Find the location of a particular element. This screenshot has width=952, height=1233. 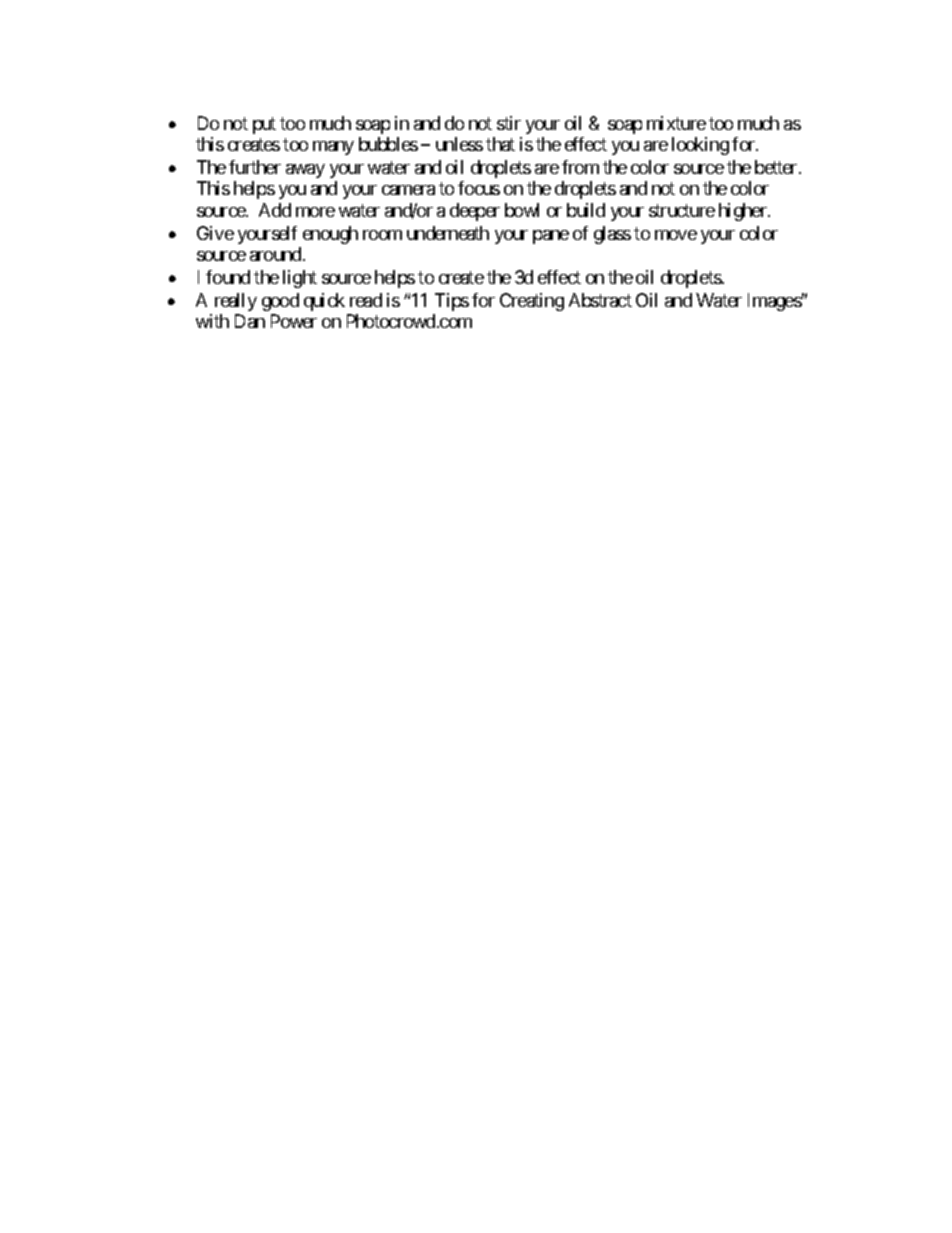

move is located at coordinates (676, 235).
